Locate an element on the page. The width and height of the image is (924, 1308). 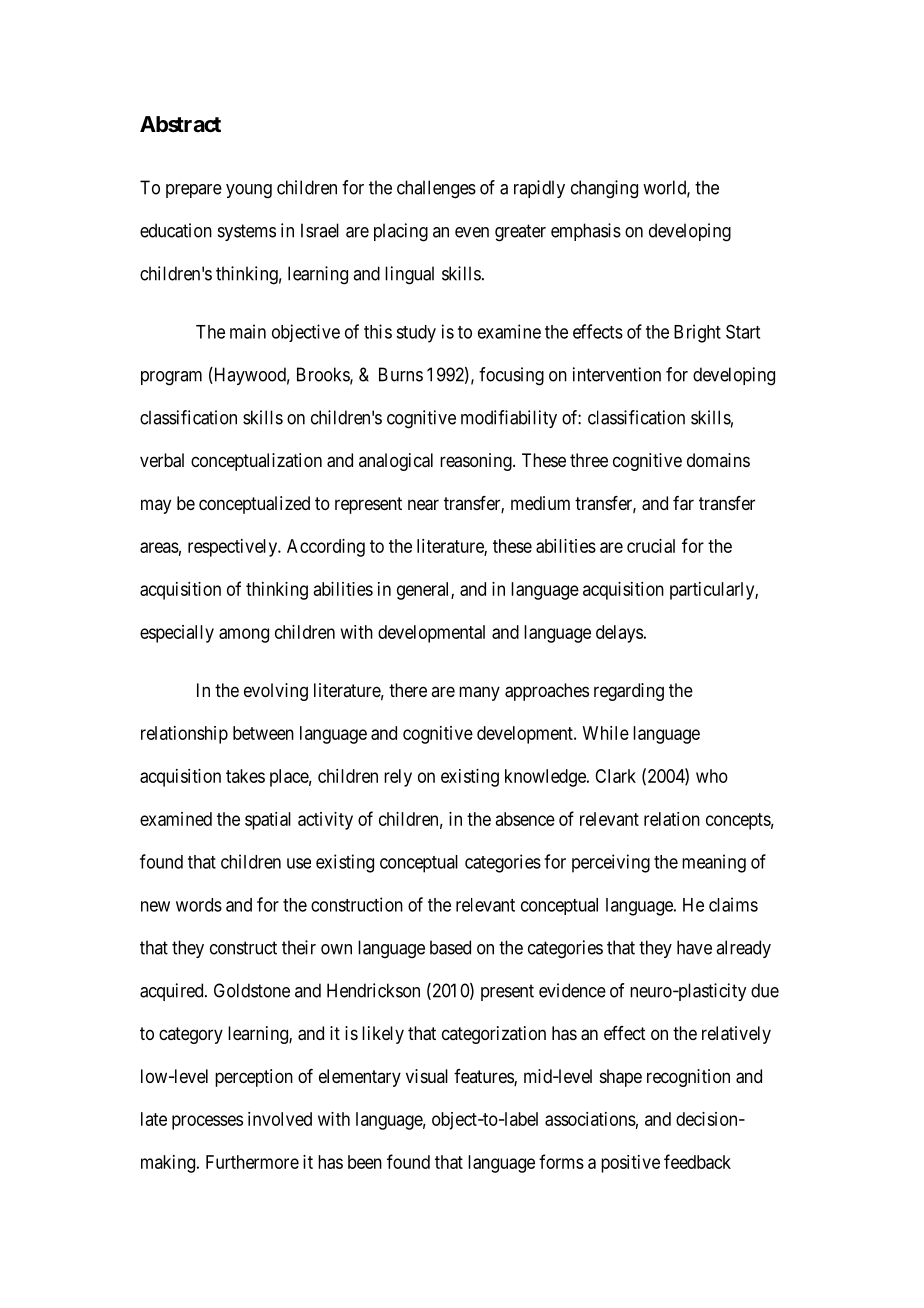
young is located at coordinates (249, 191).
